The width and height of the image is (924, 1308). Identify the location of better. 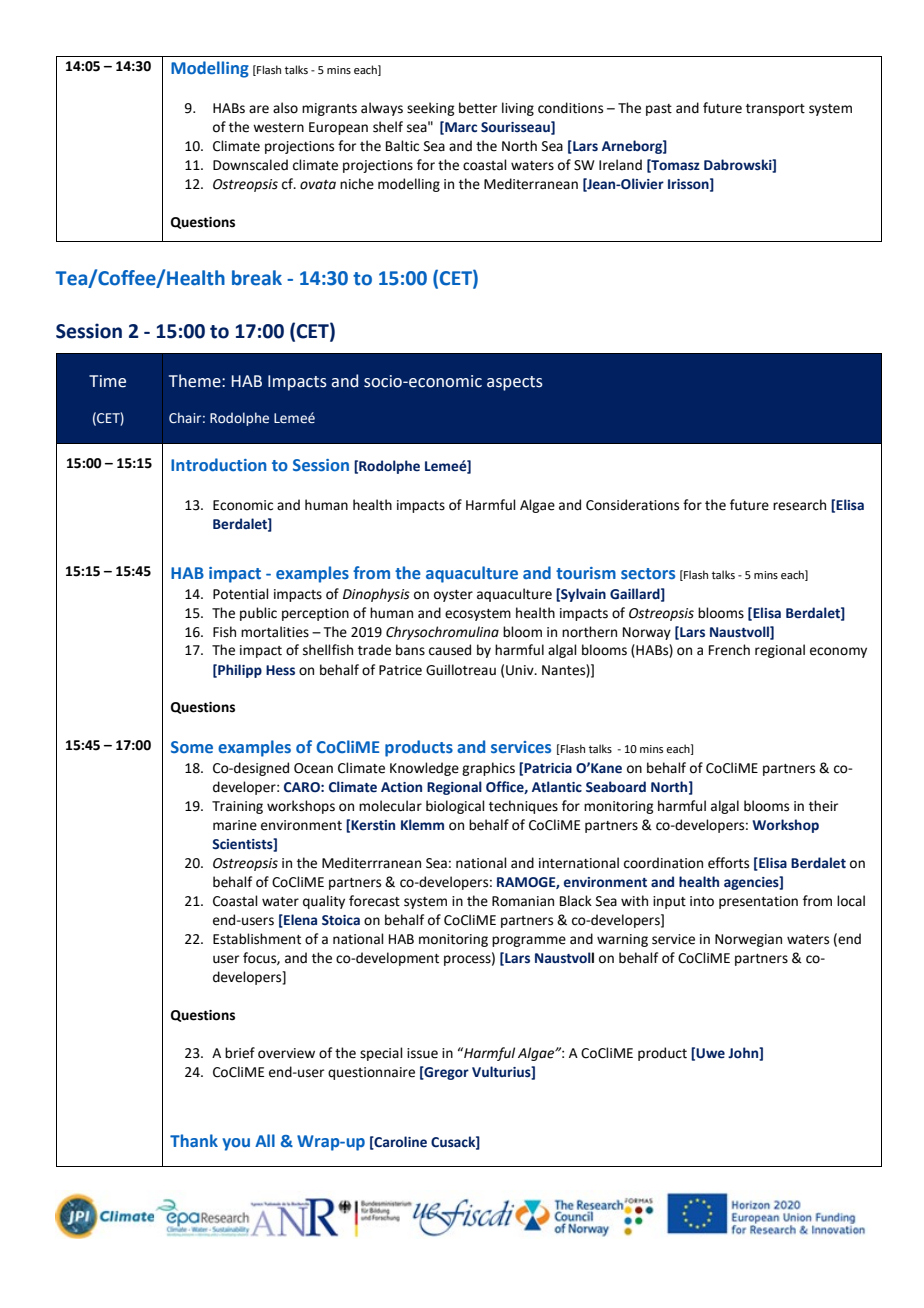
(478, 108).
